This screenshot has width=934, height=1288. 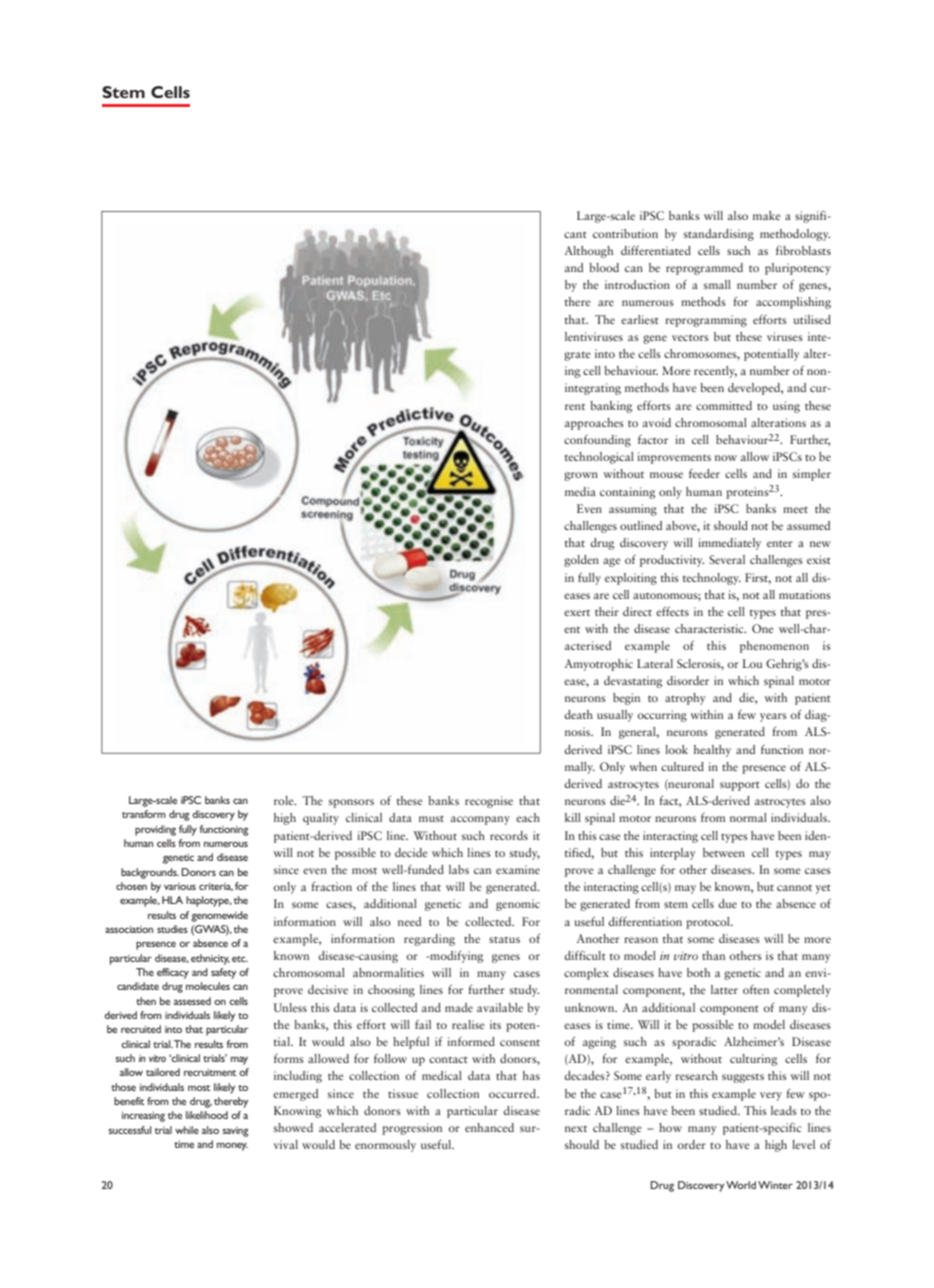 What do you see at coordinates (232, 1147) in the screenshot?
I see `money` at bounding box center [232, 1147].
